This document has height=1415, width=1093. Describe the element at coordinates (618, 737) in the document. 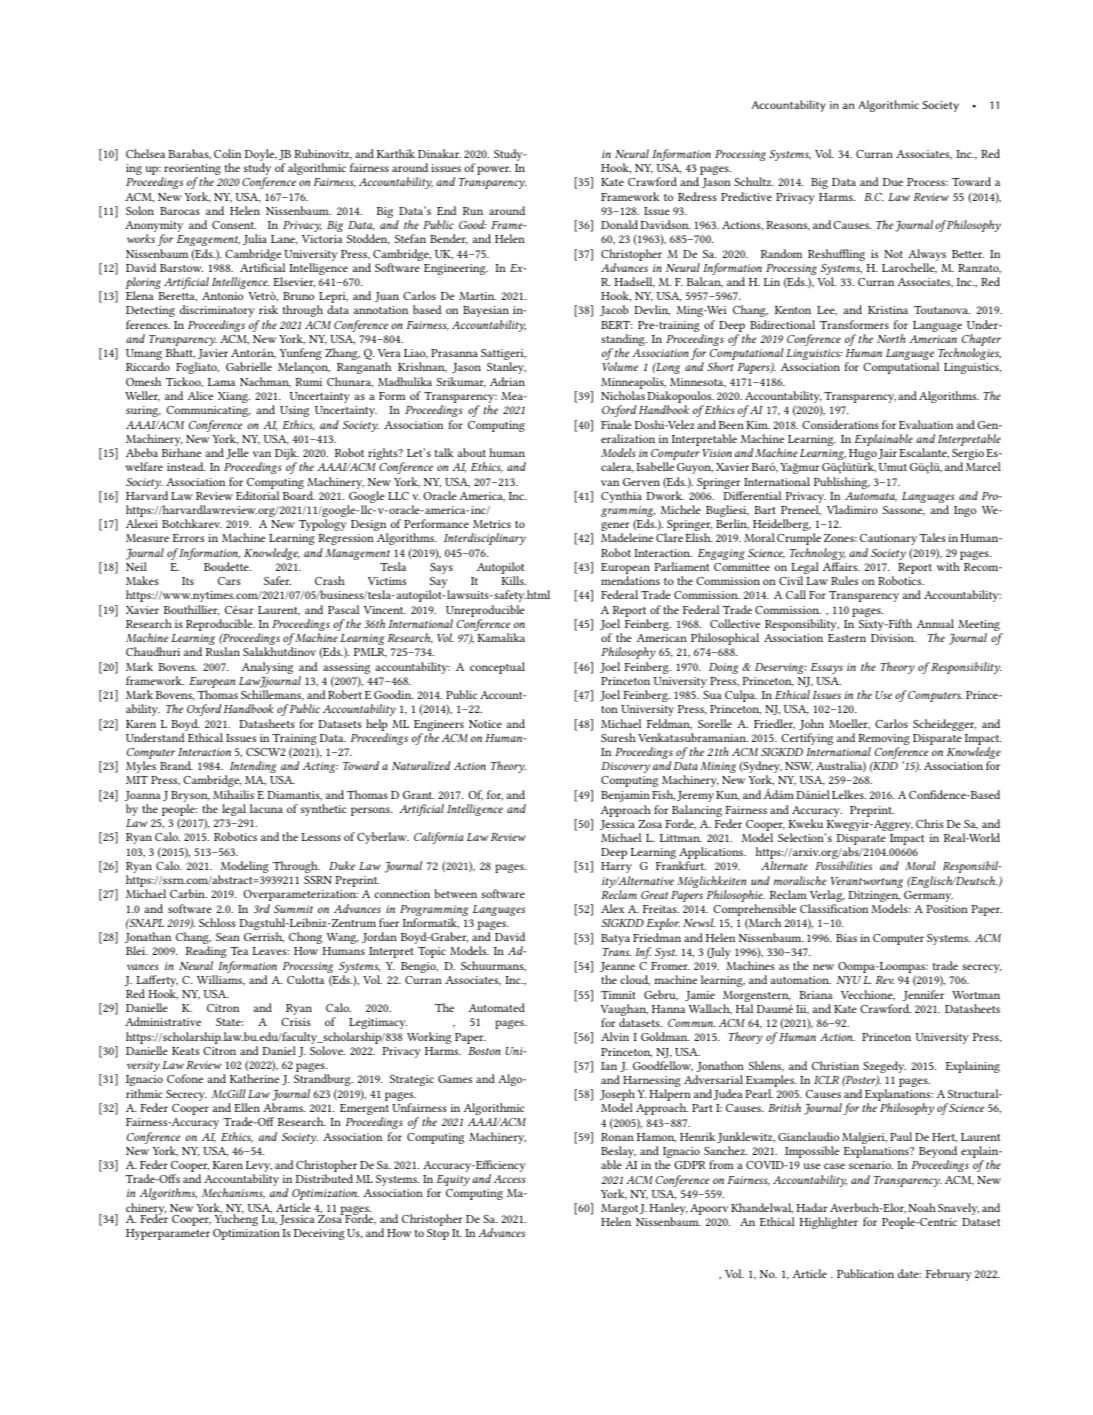

I see `Suresh` at that location.
